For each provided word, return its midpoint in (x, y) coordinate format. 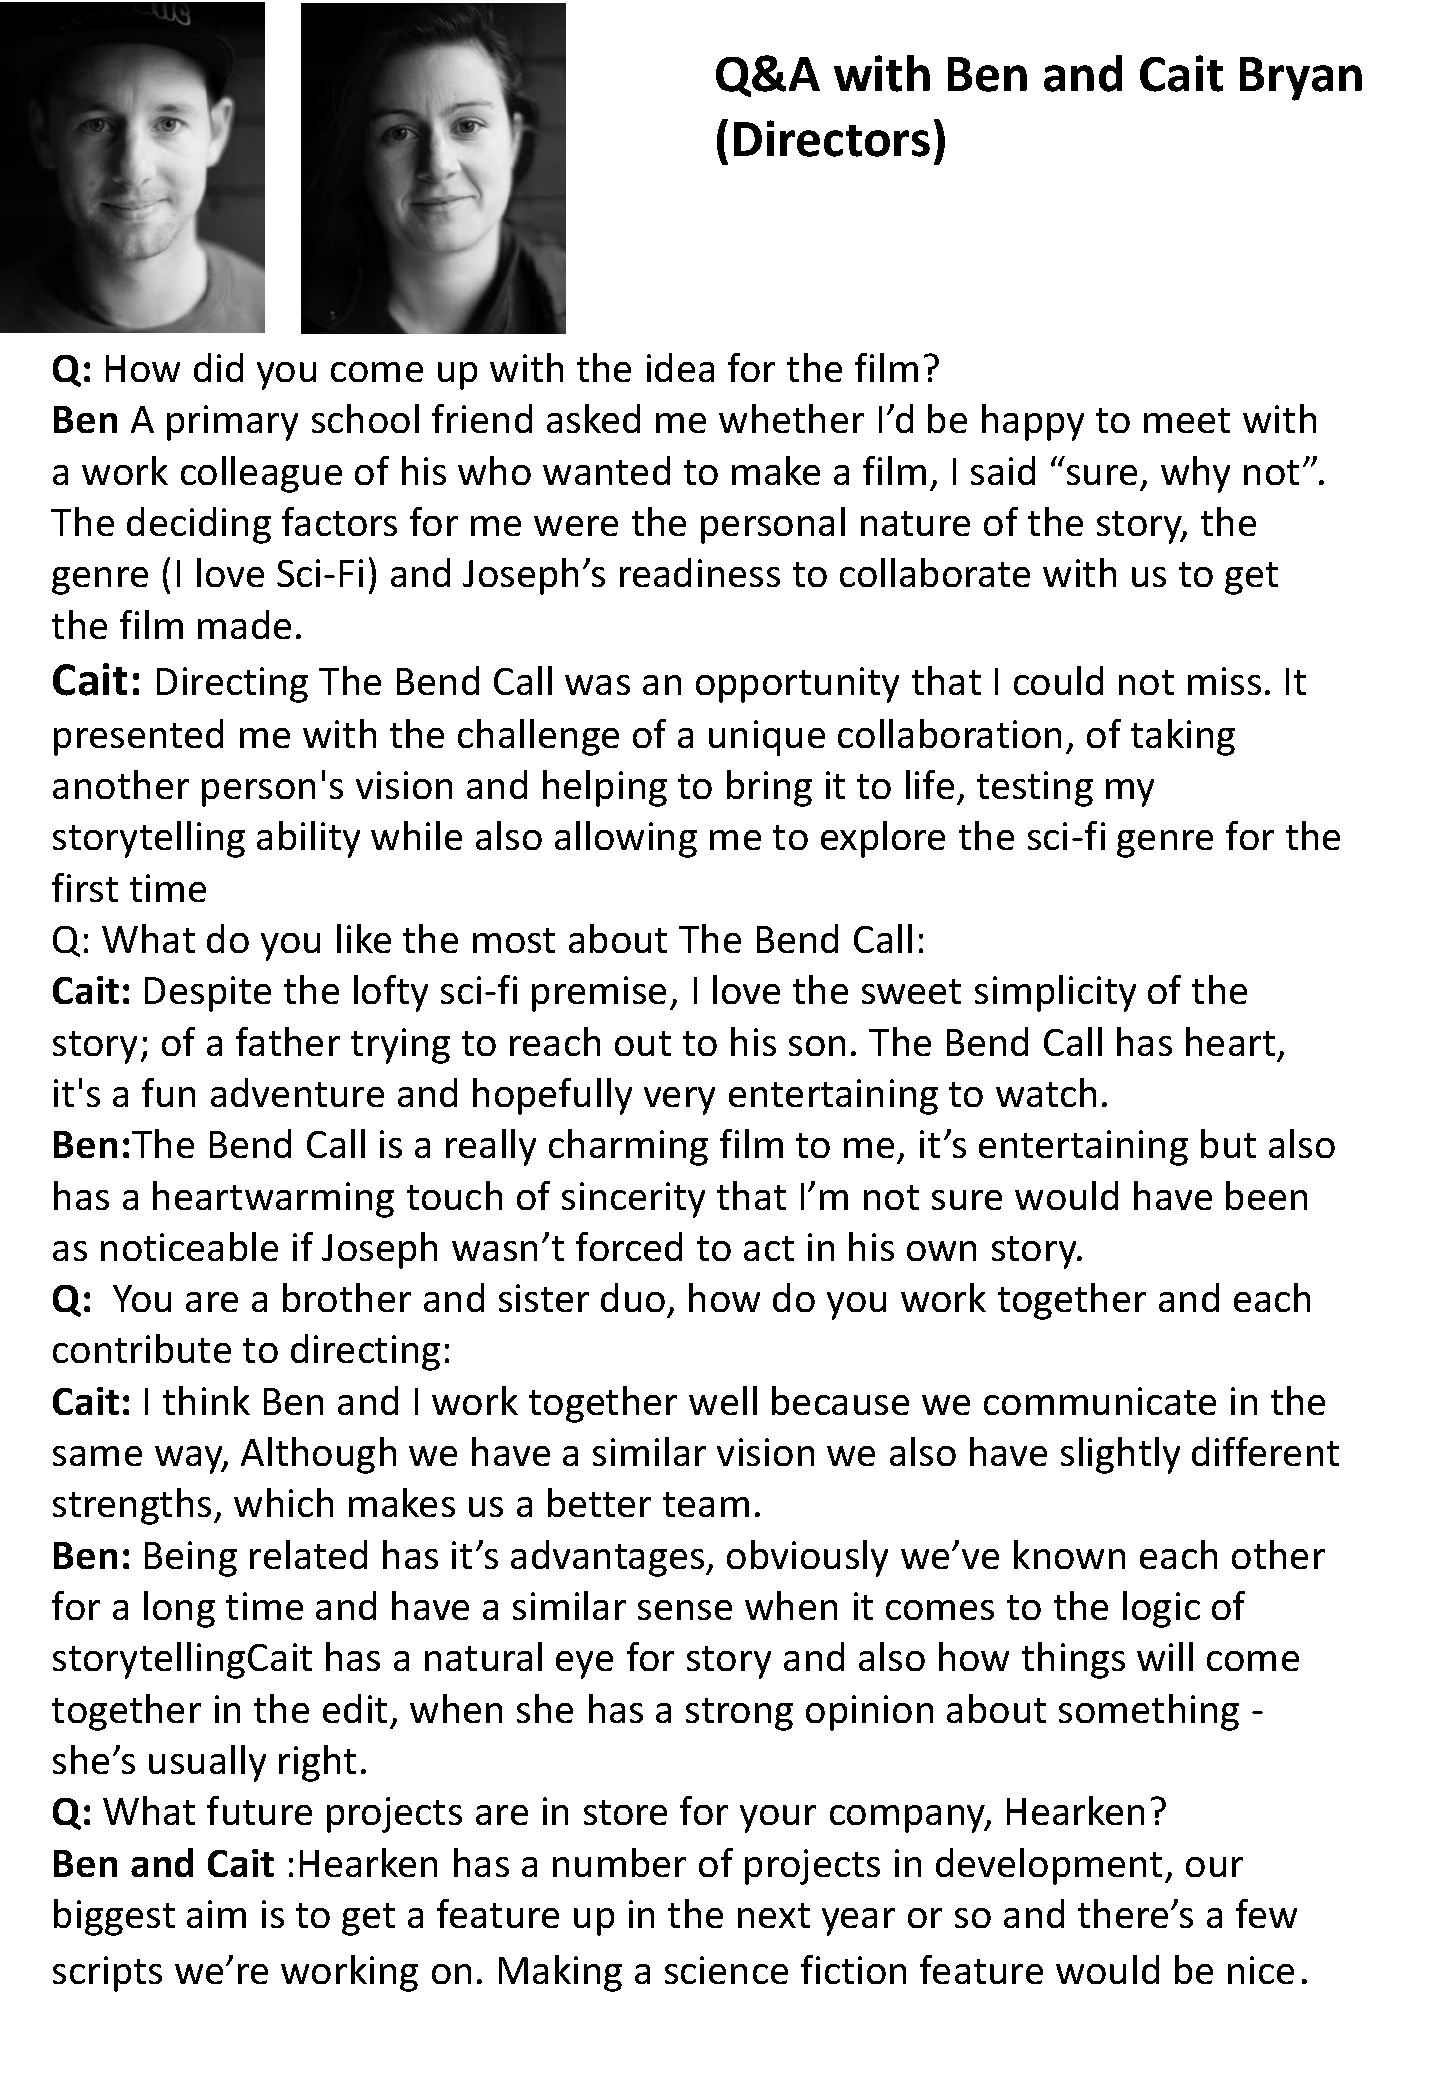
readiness (700, 572)
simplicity (1055, 993)
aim (216, 1914)
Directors (832, 138)
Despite (208, 994)
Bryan (1301, 79)
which (283, 1502)
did (218, 367)
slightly (1120, 1455)
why (1195, 474)
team (706, 1504)
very (679, 1101)
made (244, 624)
